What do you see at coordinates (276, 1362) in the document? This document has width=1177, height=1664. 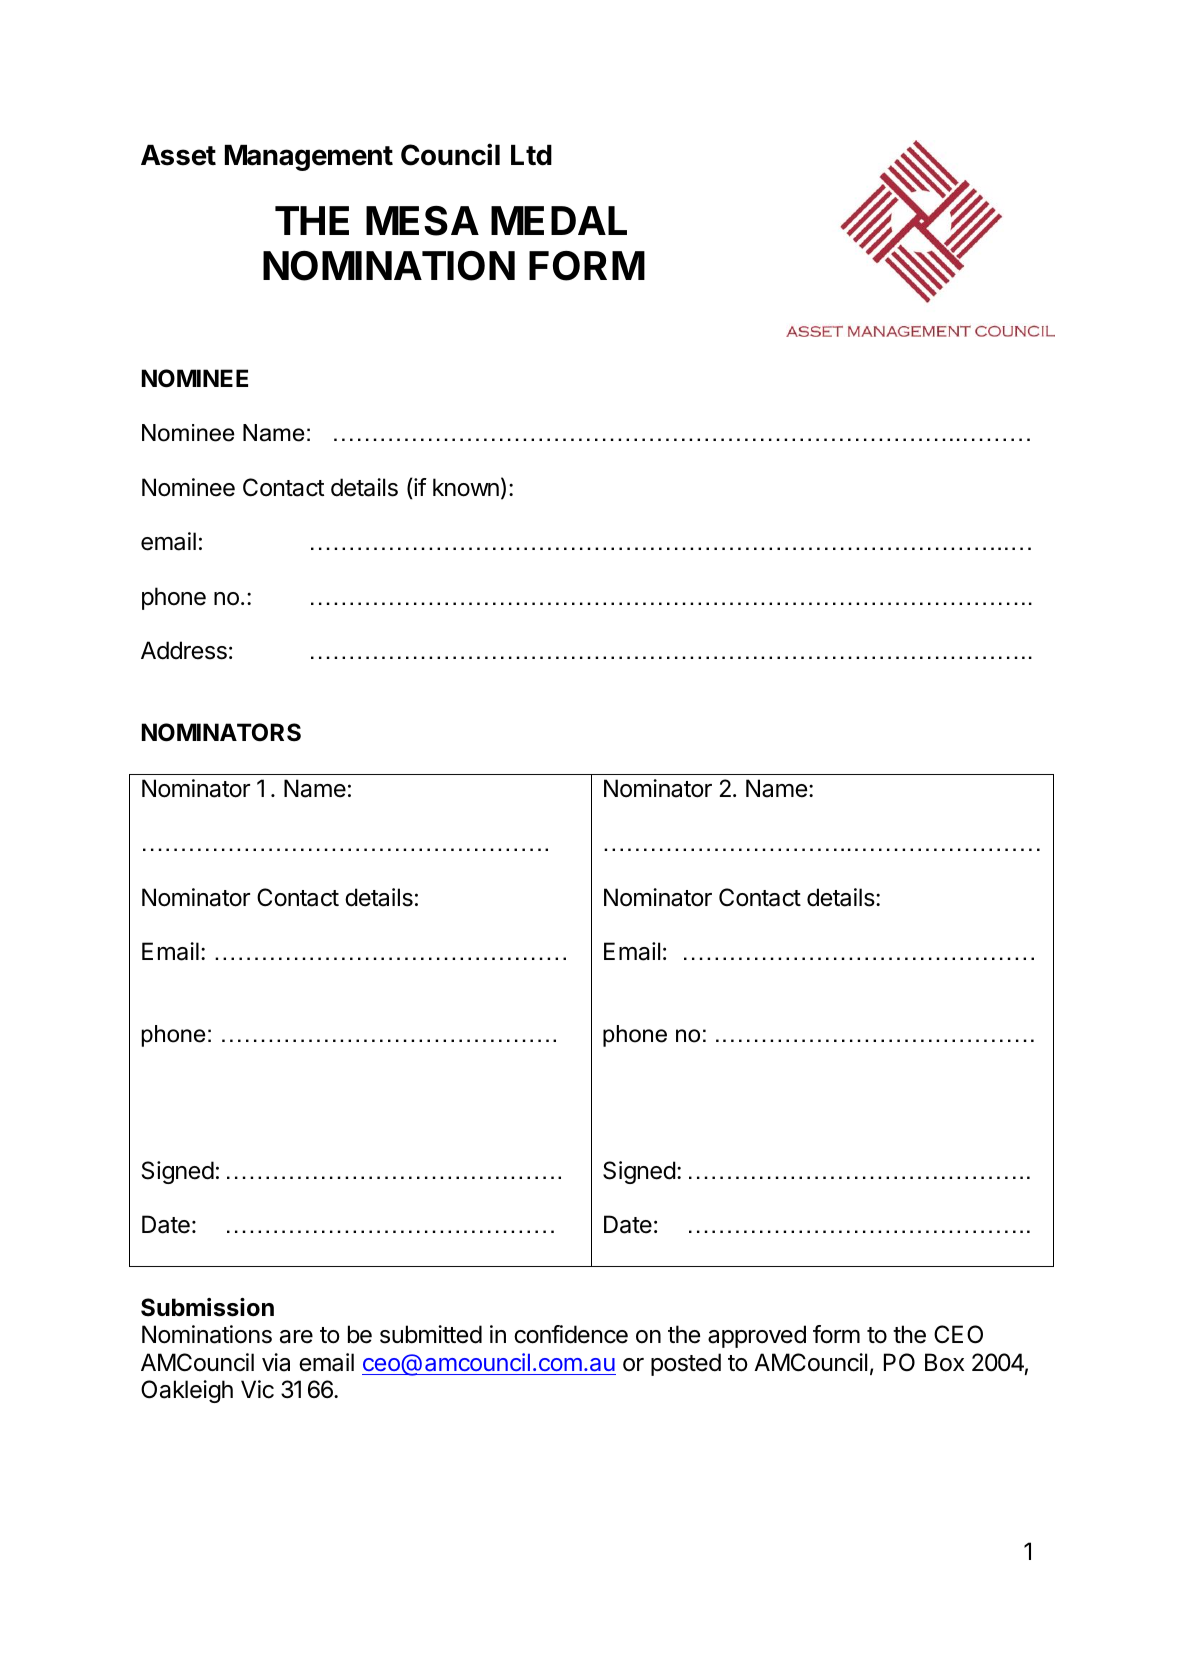 I see `via` at bounding box center [276, 1362].
